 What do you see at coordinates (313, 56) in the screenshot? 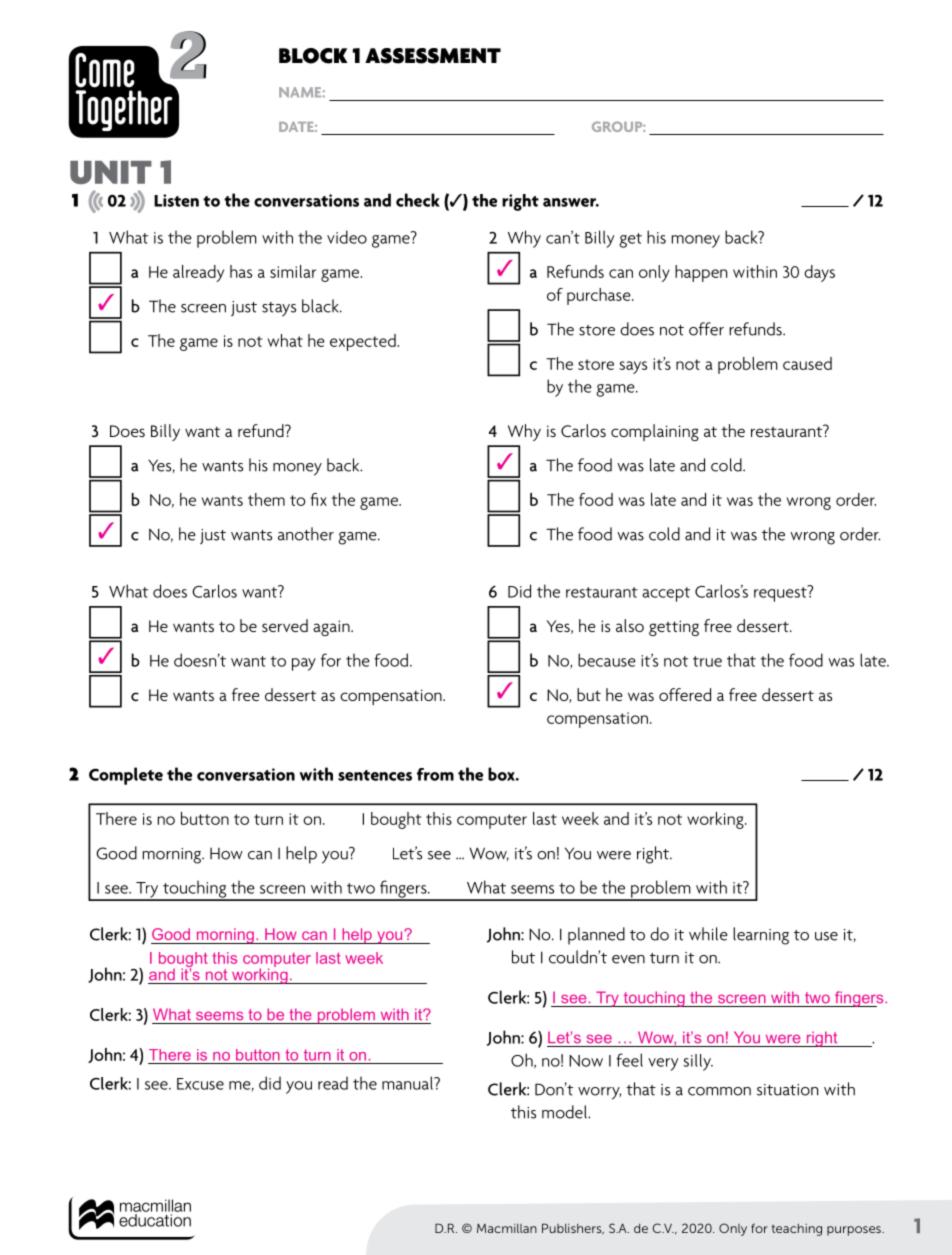
I see `BLOCK` at bounding box center [313, 56].
